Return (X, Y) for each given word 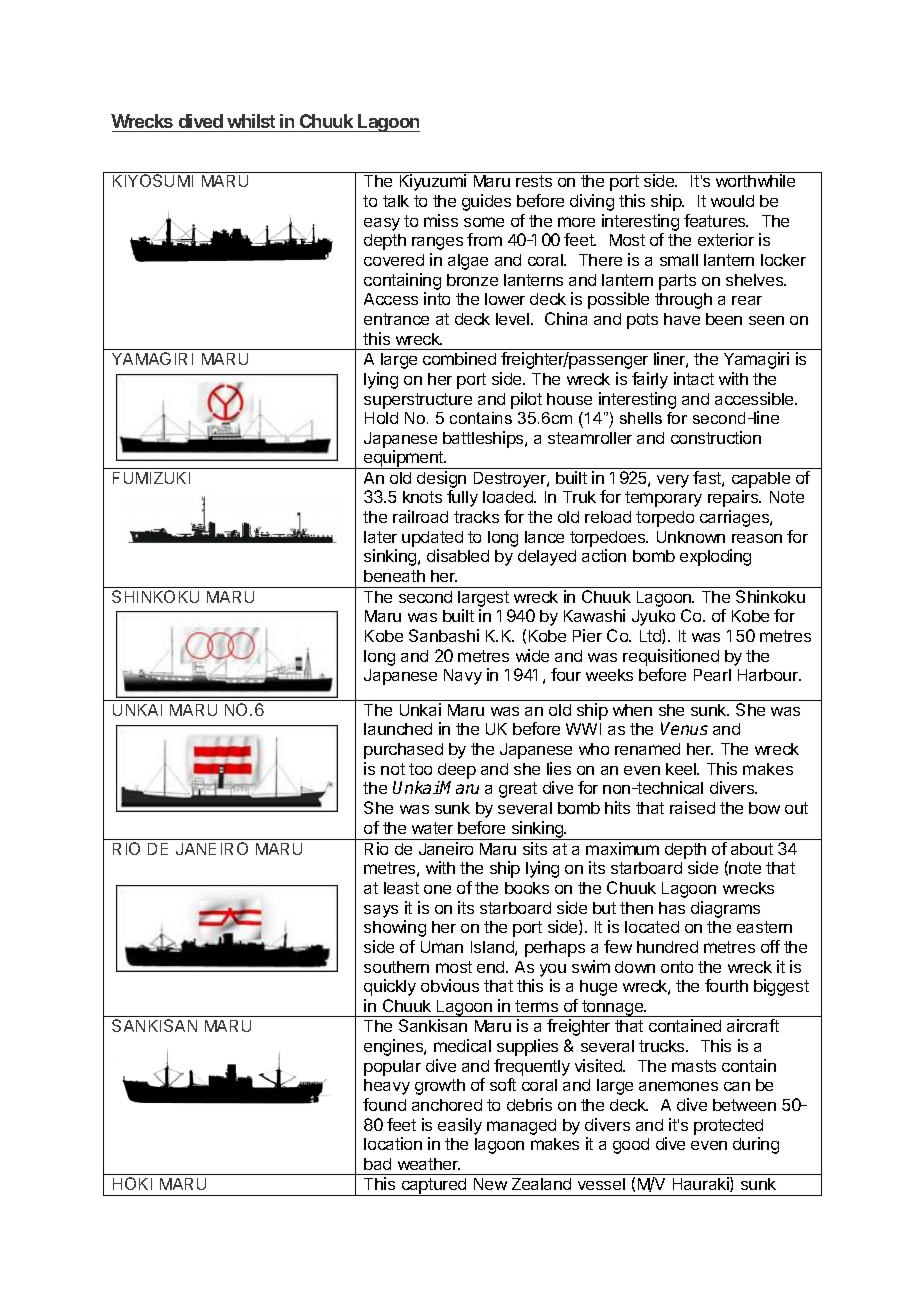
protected (728, 1127)
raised (692, 807)
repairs (734, 498)
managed (521, 1127)
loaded (509, 497)
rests (534, 181)
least (401, 888)
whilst (251, 121)
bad (377, 1164)
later (380, 537)
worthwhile (755, 180)
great (518, 790)
